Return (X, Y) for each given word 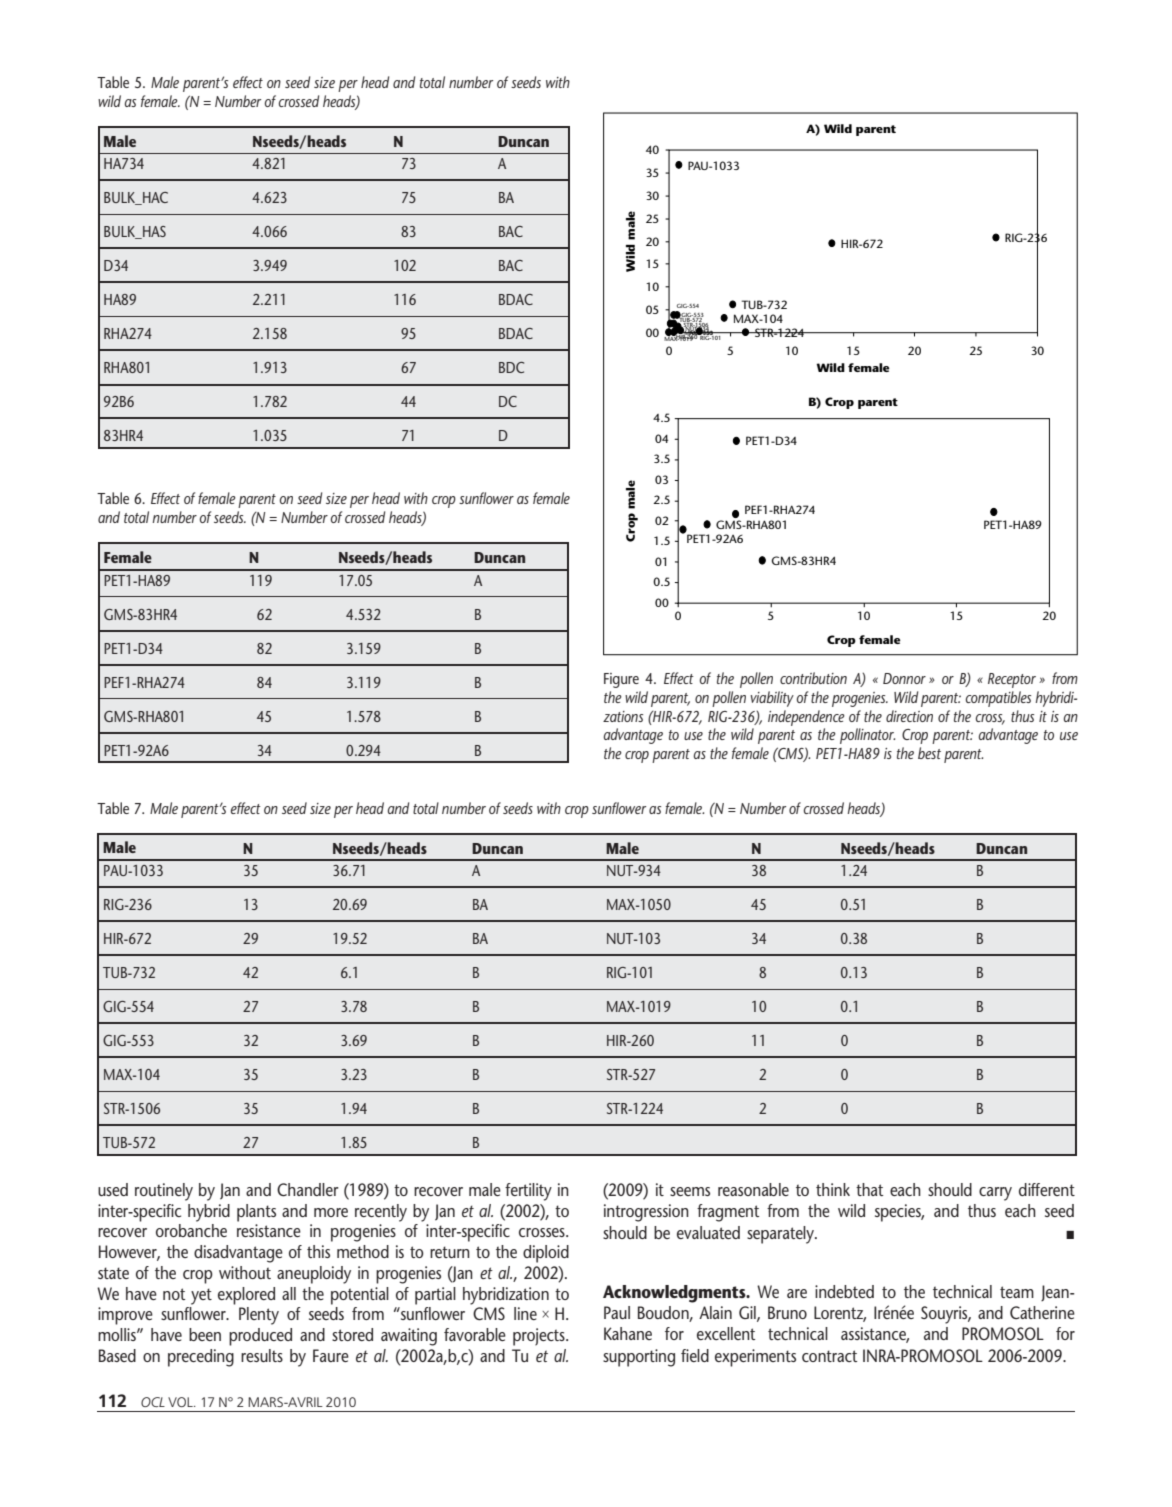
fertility (528, 1192)
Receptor (1012, 680)
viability (772, 699)
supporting (639, 1358)
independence (806, 718)
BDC (511, 367)
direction (909, 716)
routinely (164, 1192)
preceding (201, 1358)
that (869, 1189)
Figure (621, 680)
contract (829, 1356)
